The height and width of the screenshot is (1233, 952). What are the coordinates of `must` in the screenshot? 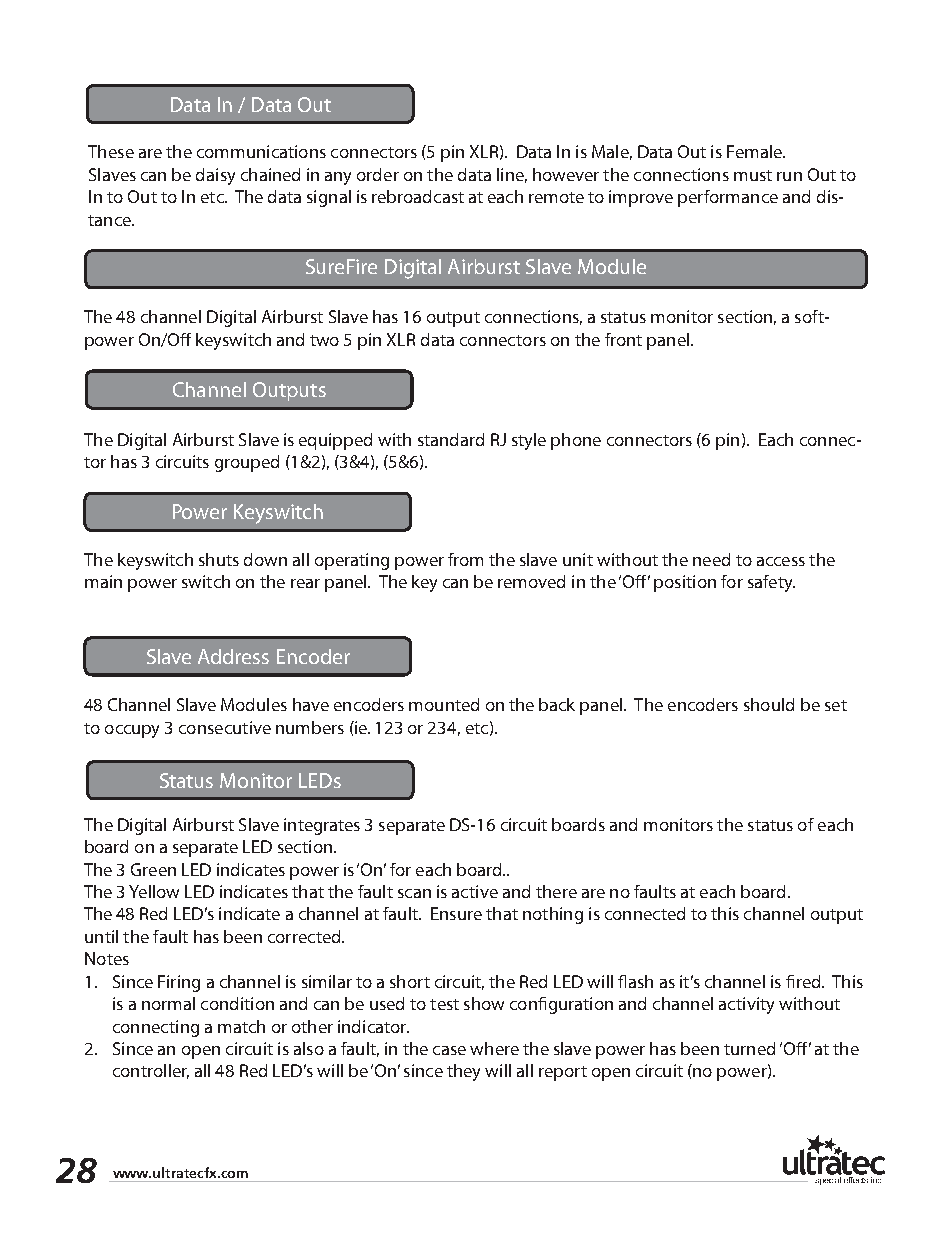 It's located at (753, 175).
